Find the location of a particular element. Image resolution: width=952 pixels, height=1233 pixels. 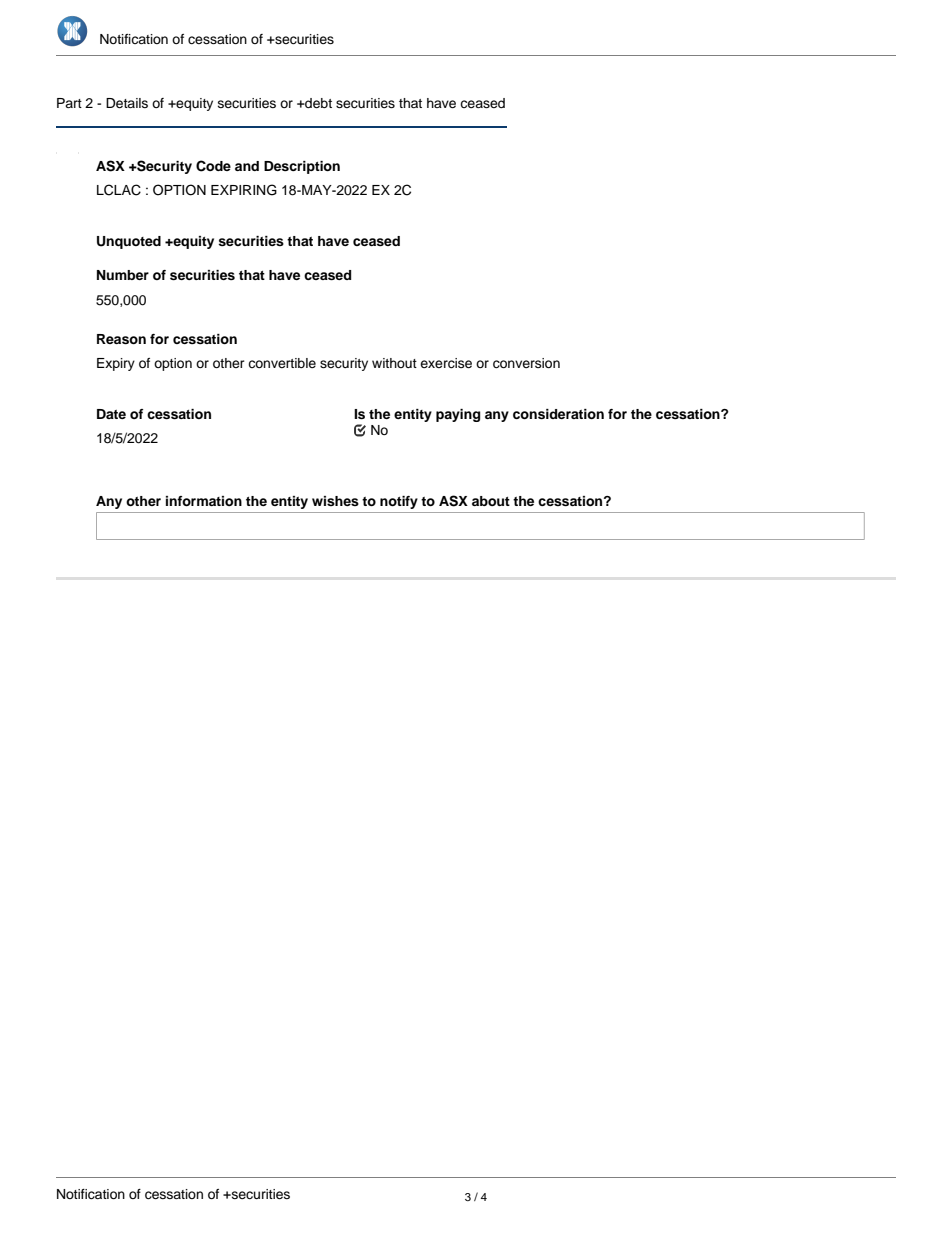

Number is located at coordinates (123, 275).
